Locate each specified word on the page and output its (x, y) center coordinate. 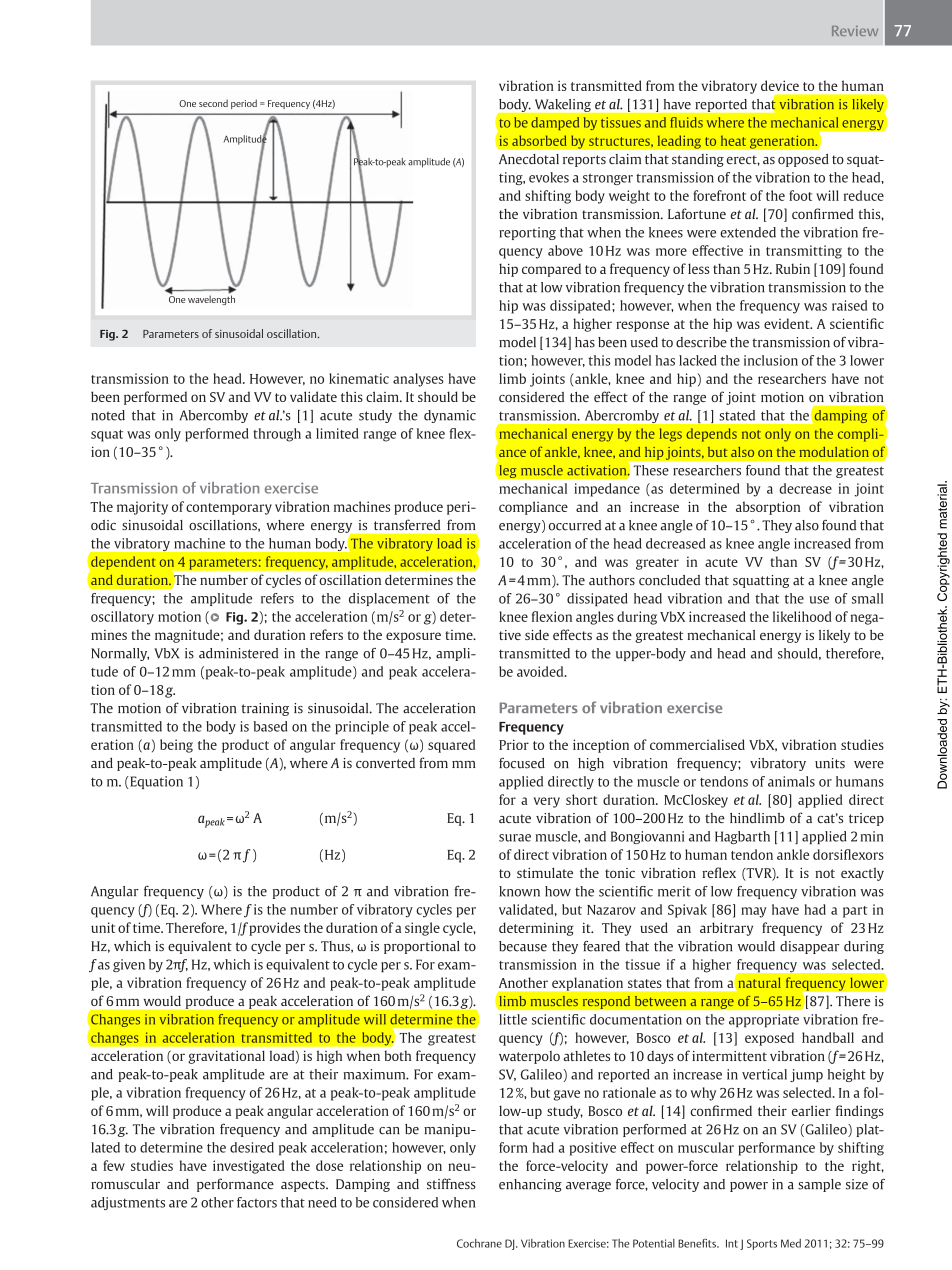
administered (238, 653)
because (523, 946)
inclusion (771, 360)
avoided (541, 671)
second (213, 103)
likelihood (802, 616)
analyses (418, 380)
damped (555, 123)
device (780, 85)
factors (257, 1202)
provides (274, 929)
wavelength (211, 299)
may (754, 912)
